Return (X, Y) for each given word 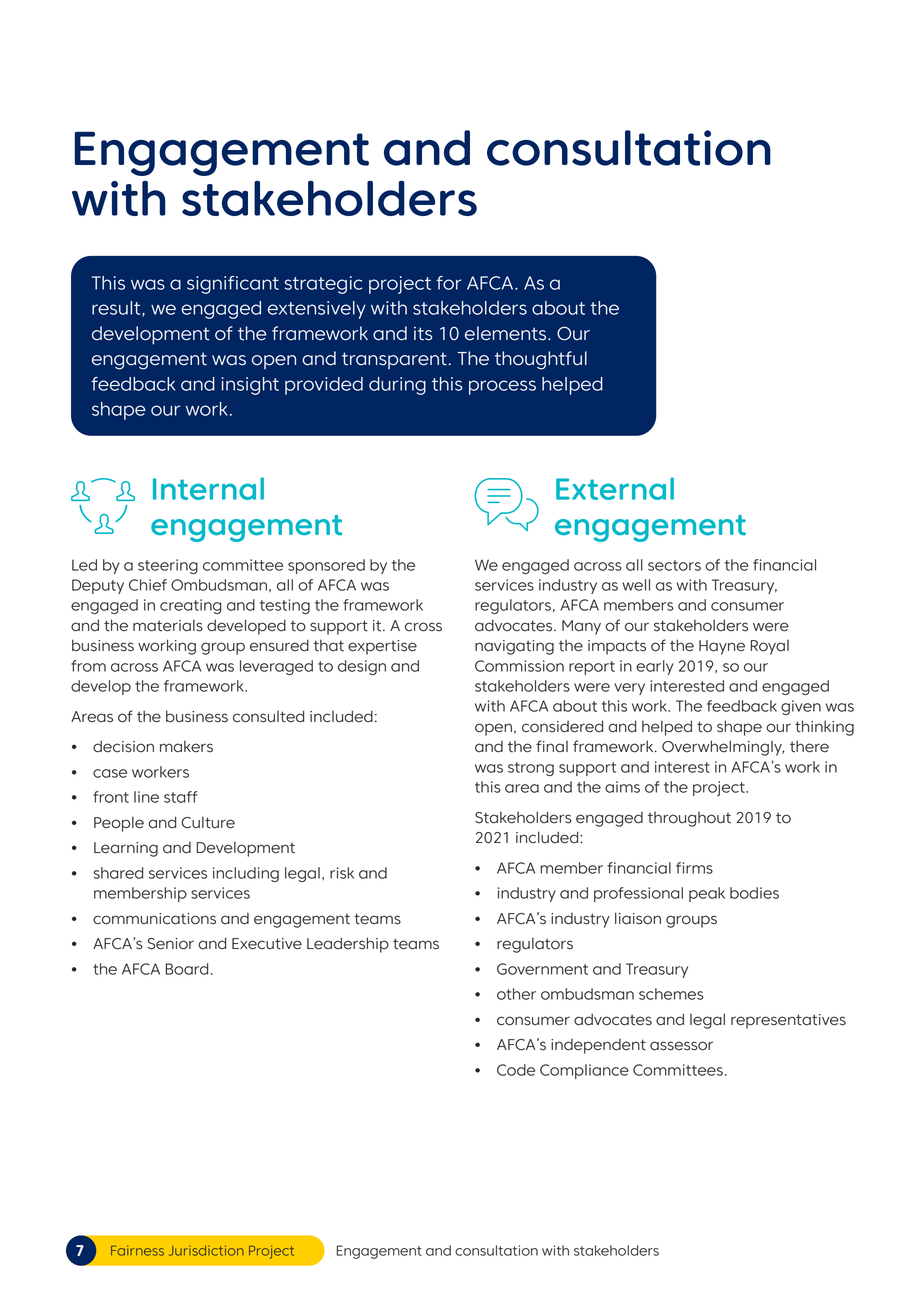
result (117, 309)
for (449, 283)
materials (168, 625)
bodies (754, 893)
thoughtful (541, 360)
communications (154, 919)
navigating (514, 647)
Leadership (348, 945)
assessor (681, 1046)
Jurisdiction (206, 1250)
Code (516, 1070)
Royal (769, 647)
